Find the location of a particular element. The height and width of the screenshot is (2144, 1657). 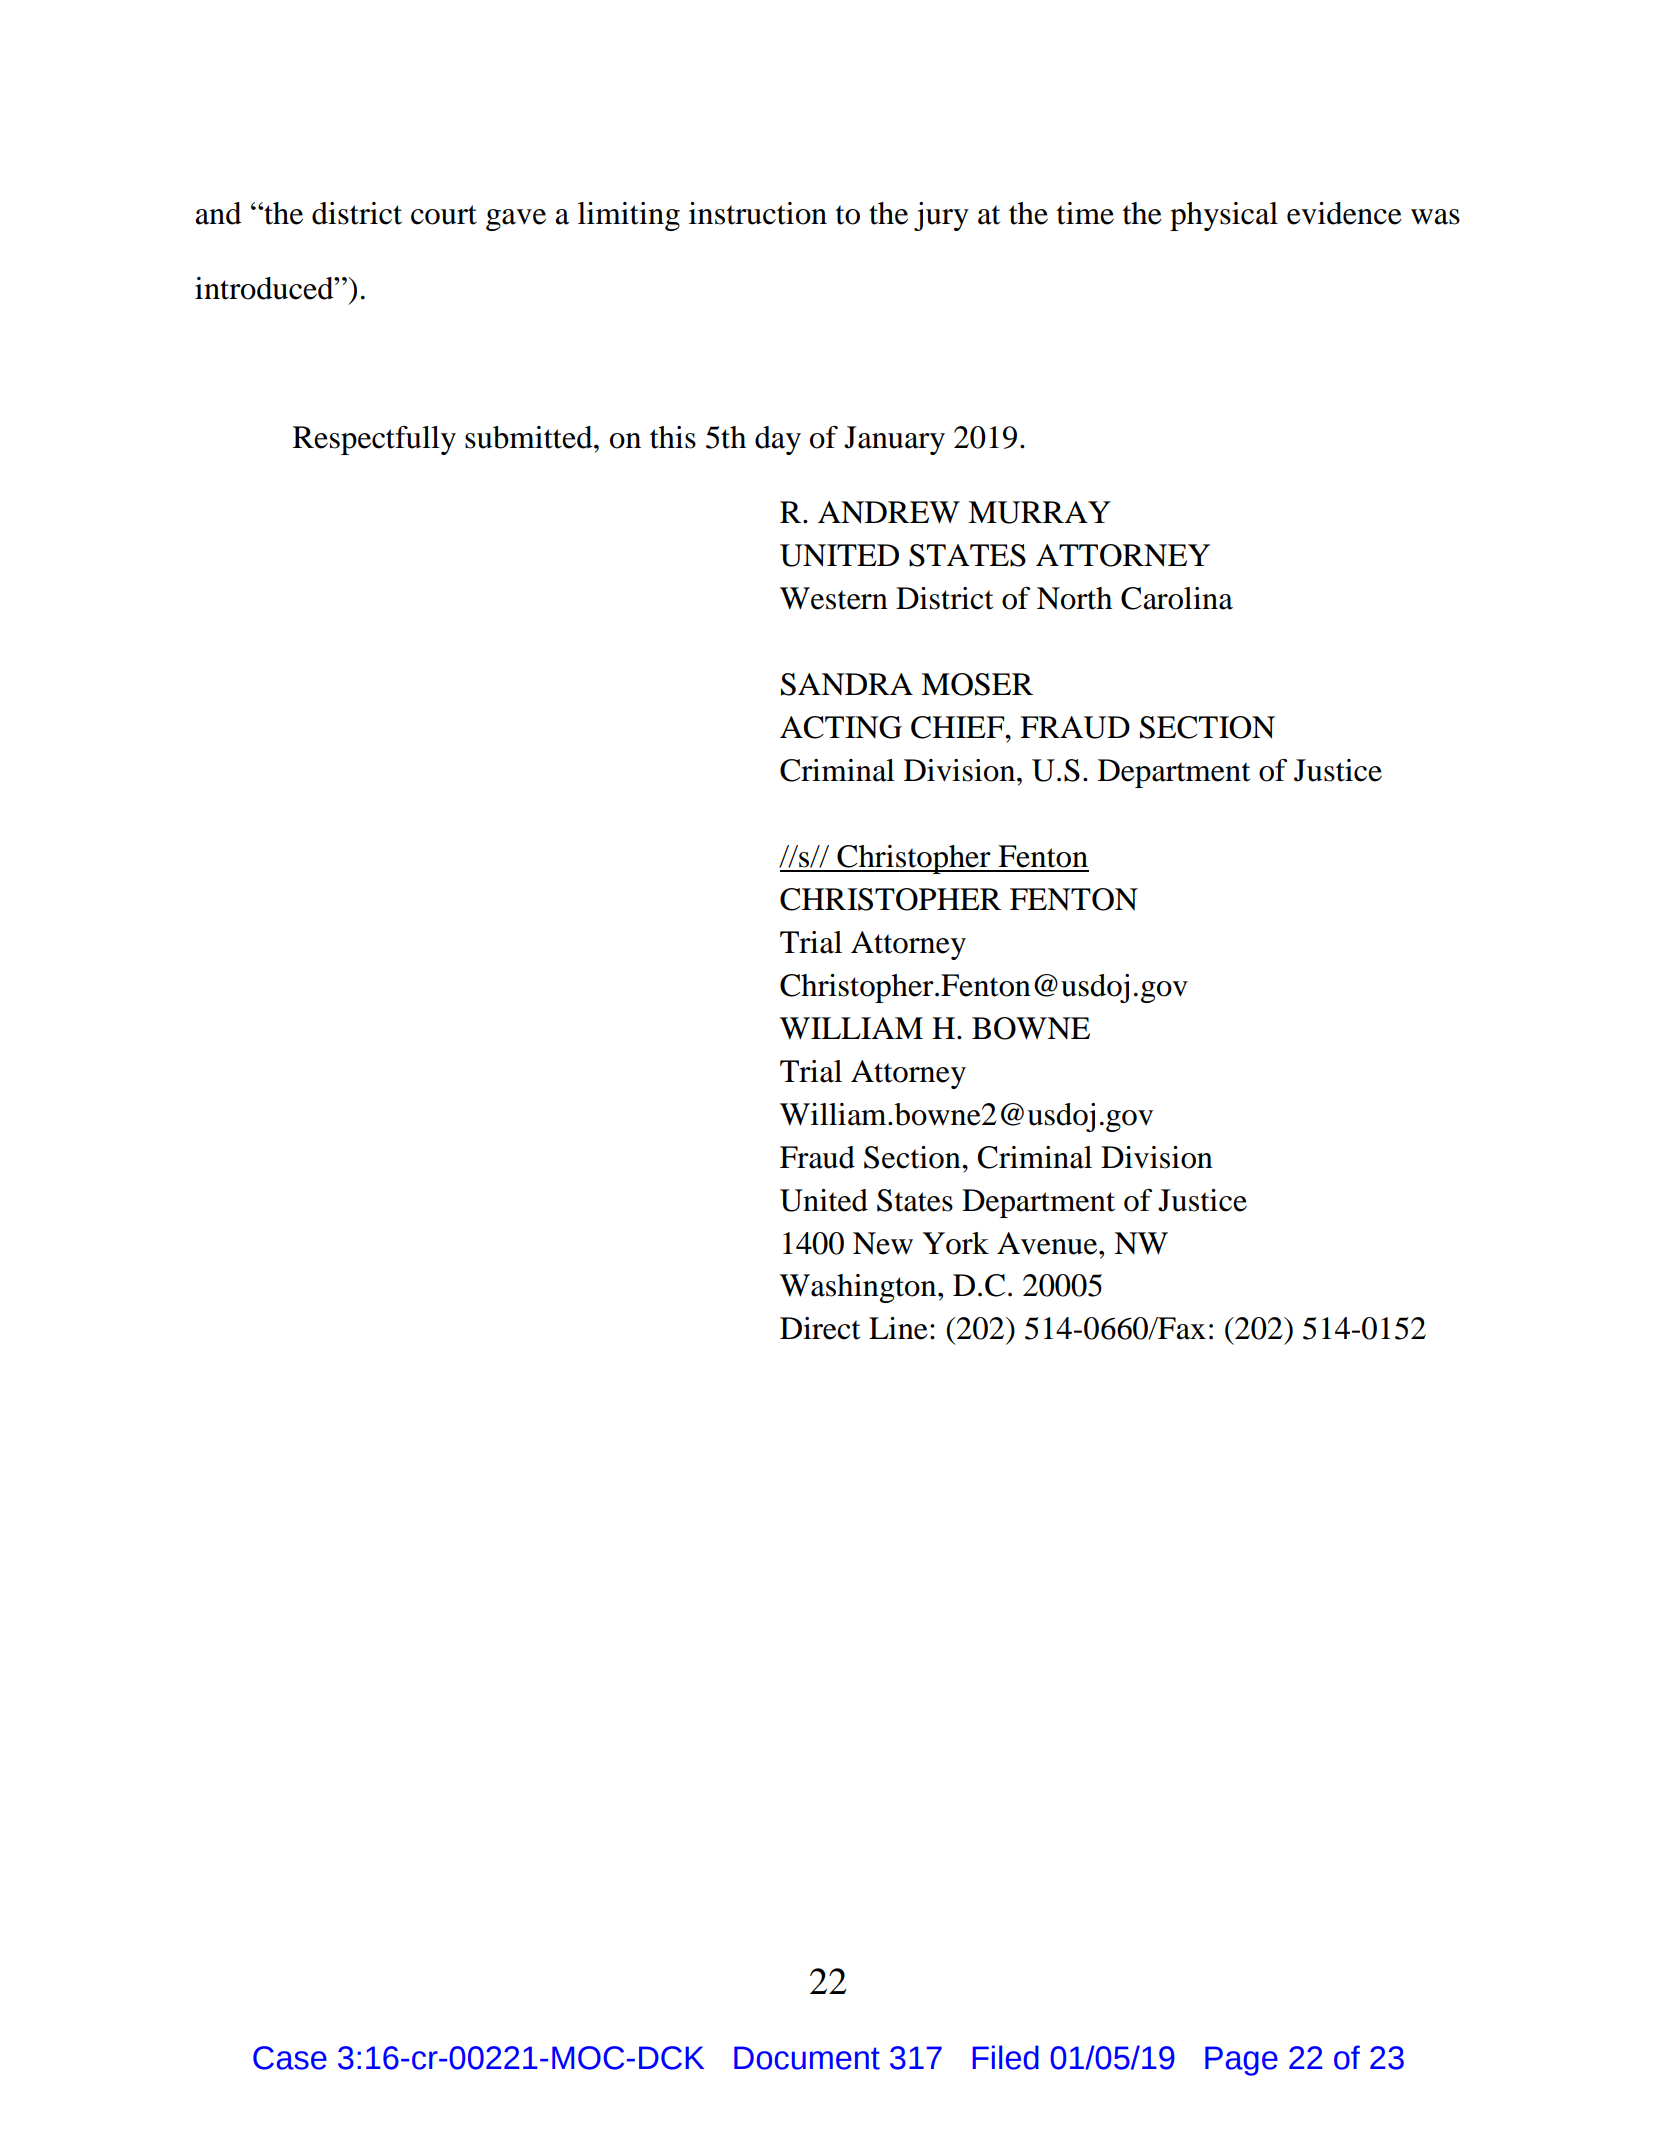

physical is located at coordinates (1224, 216).
